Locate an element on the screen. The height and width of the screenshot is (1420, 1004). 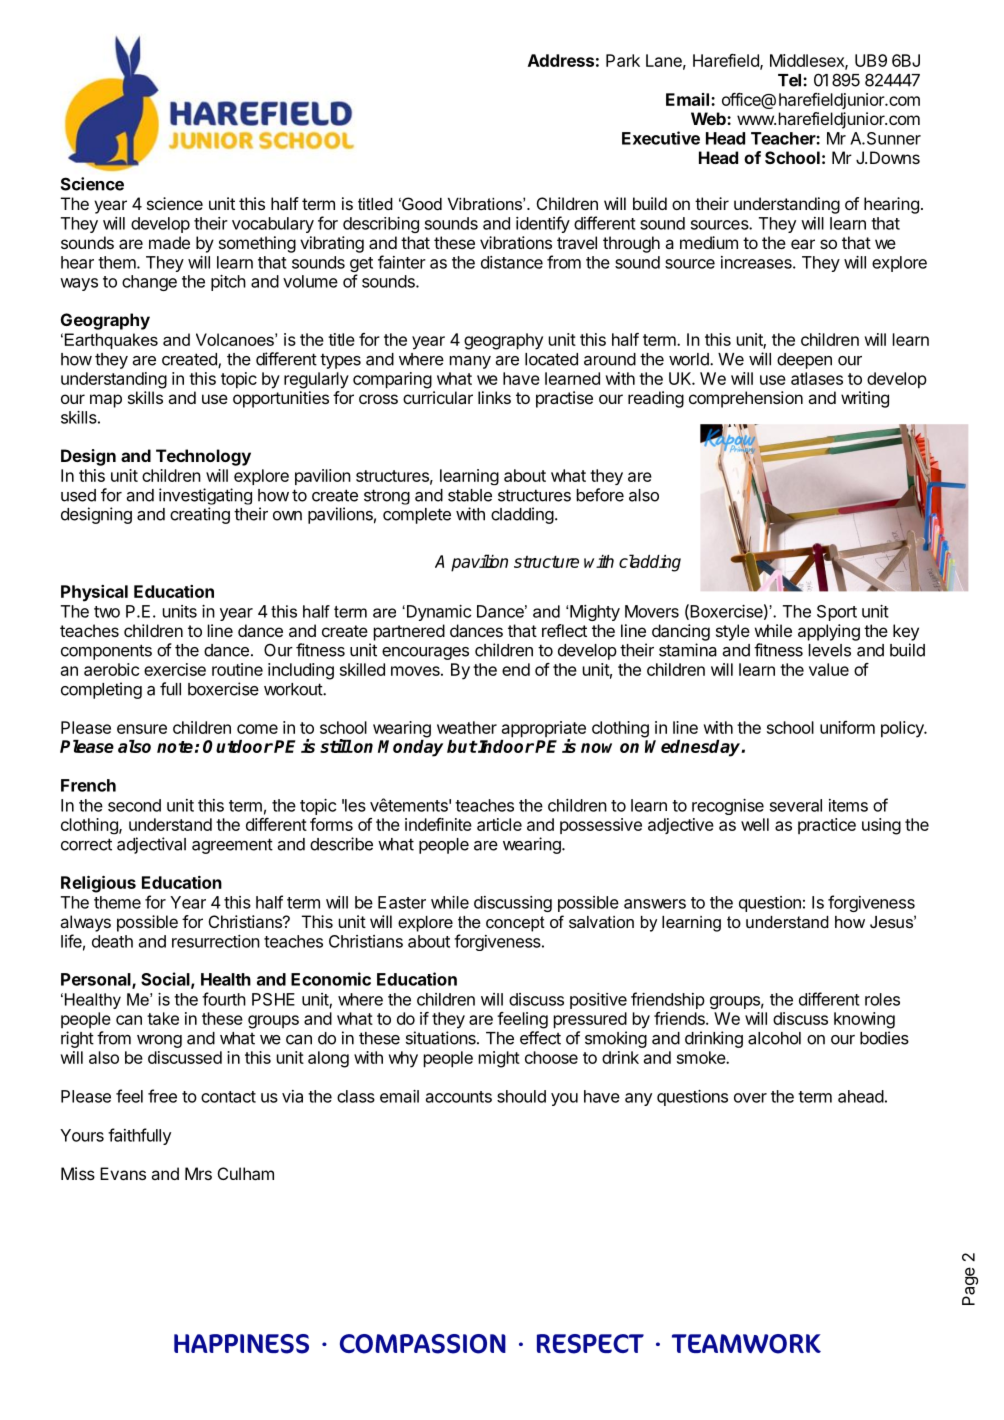
Address is located at coordinates (561, 60).
